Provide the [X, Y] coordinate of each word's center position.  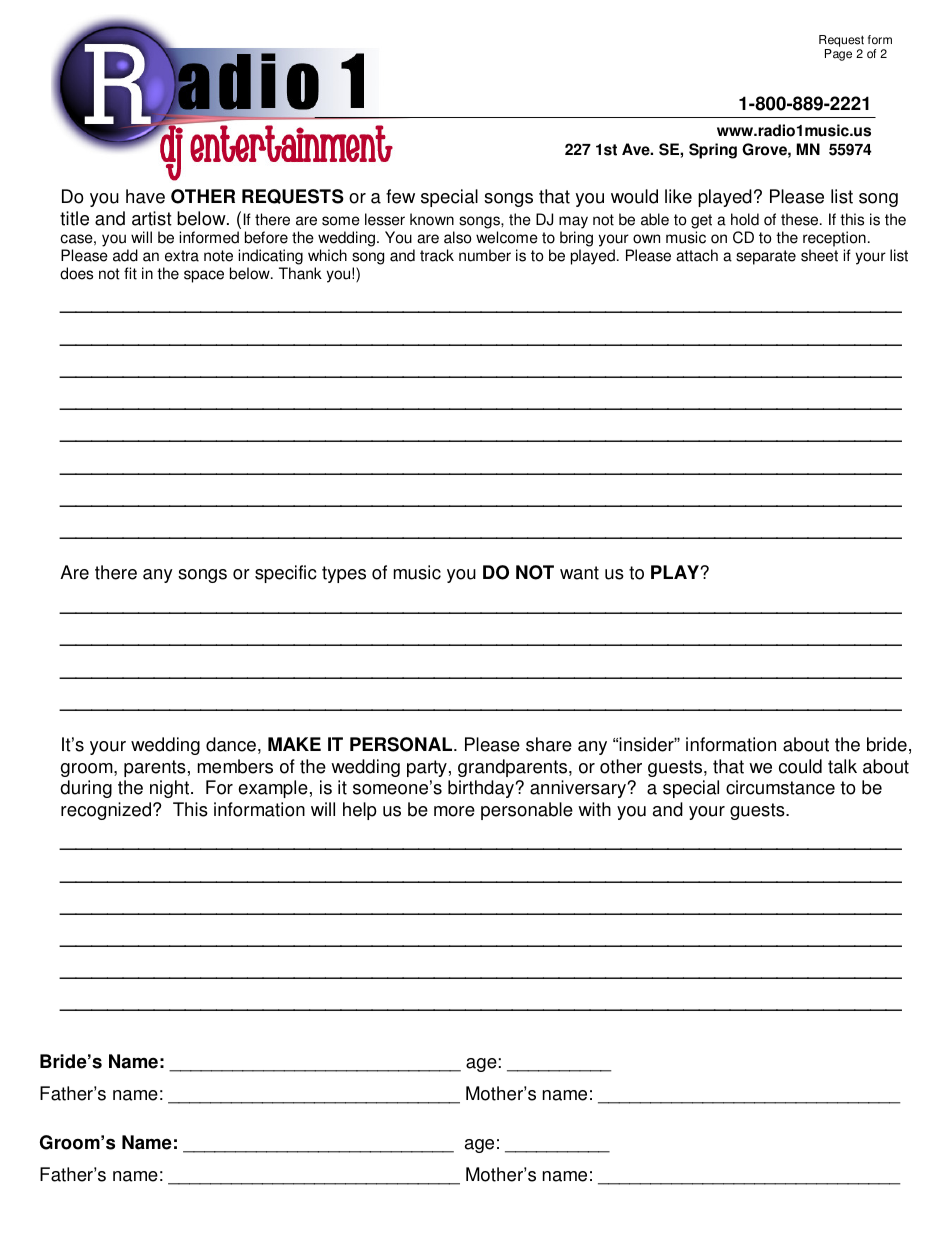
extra [182, 256]
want [579, 573]
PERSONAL [402, 744]
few [400, 196]
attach [697, 255]
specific [286, 574]
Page [838, 55]
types [344, 574]
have [145, 196]
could [800, 766]
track [437, 255]
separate [766, 257]
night [171, 789]
